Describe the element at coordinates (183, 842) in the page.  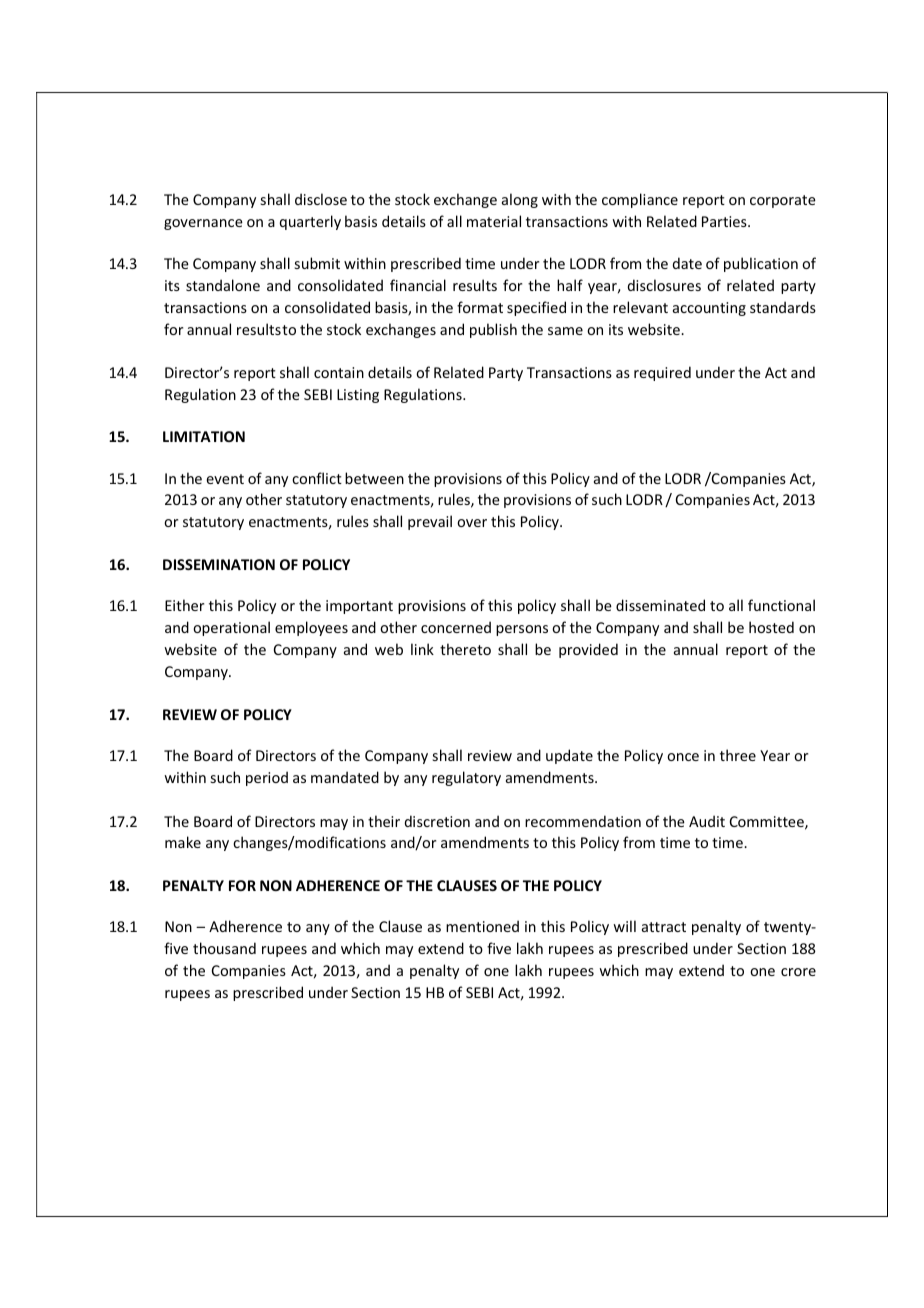
I see `make` at that location.
